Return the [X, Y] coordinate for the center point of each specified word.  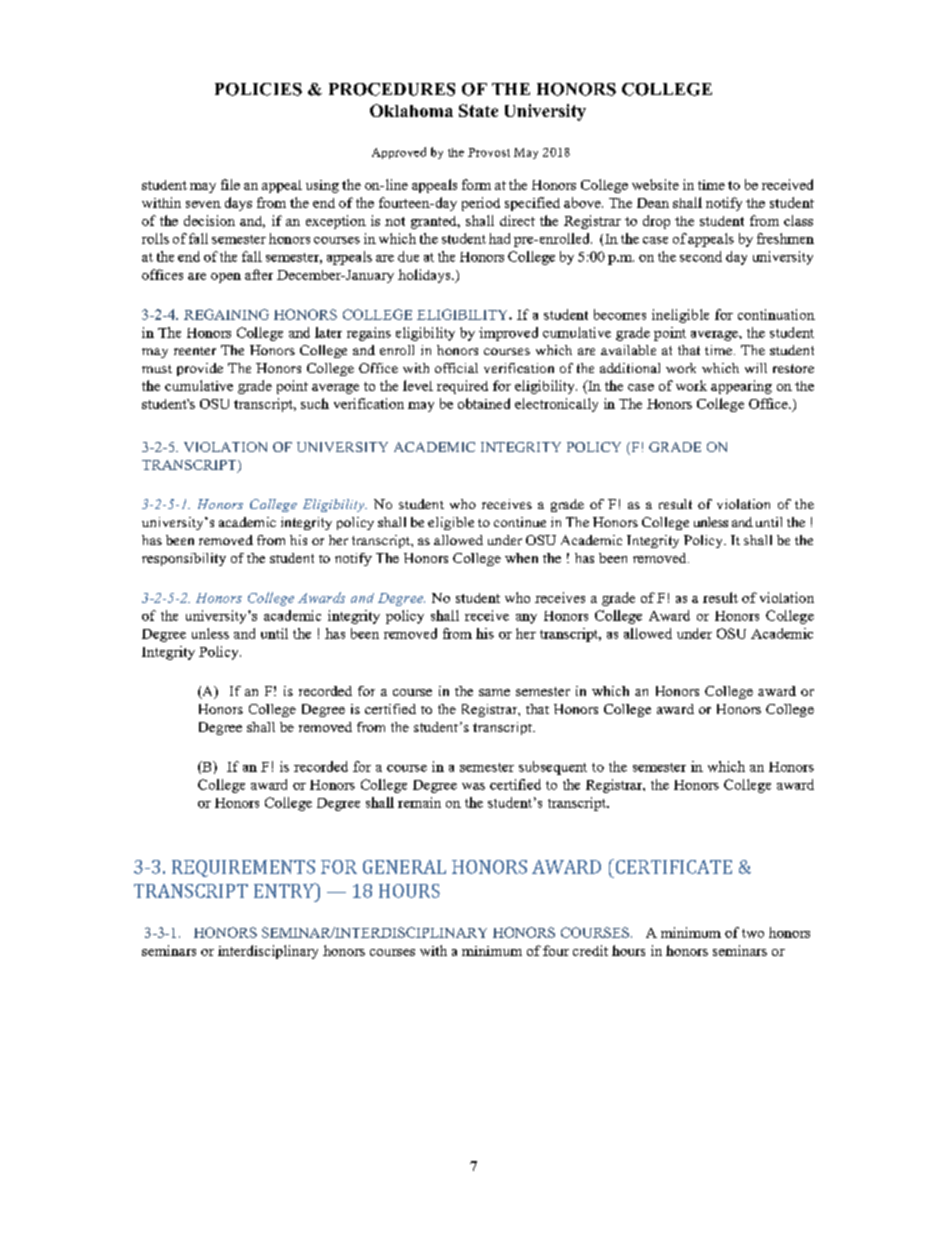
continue [520, 522]
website [655, 184]
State [478, 110]
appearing [741, 387]
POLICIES [258, 89]
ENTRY [285, 890]
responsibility [184, 559]
